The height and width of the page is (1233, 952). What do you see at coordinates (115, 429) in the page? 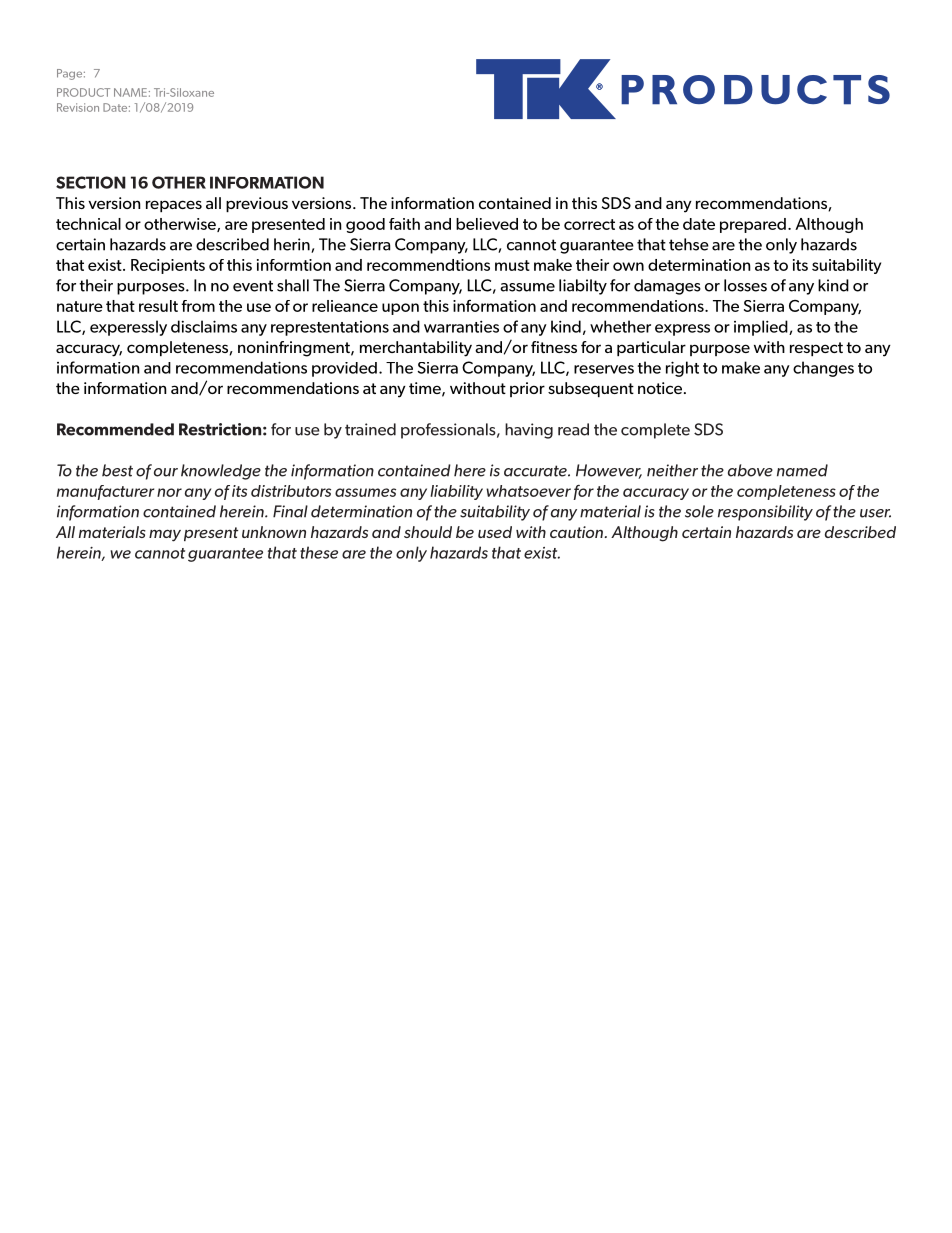
I see `Recommended` at bounding box center [115, 429].
